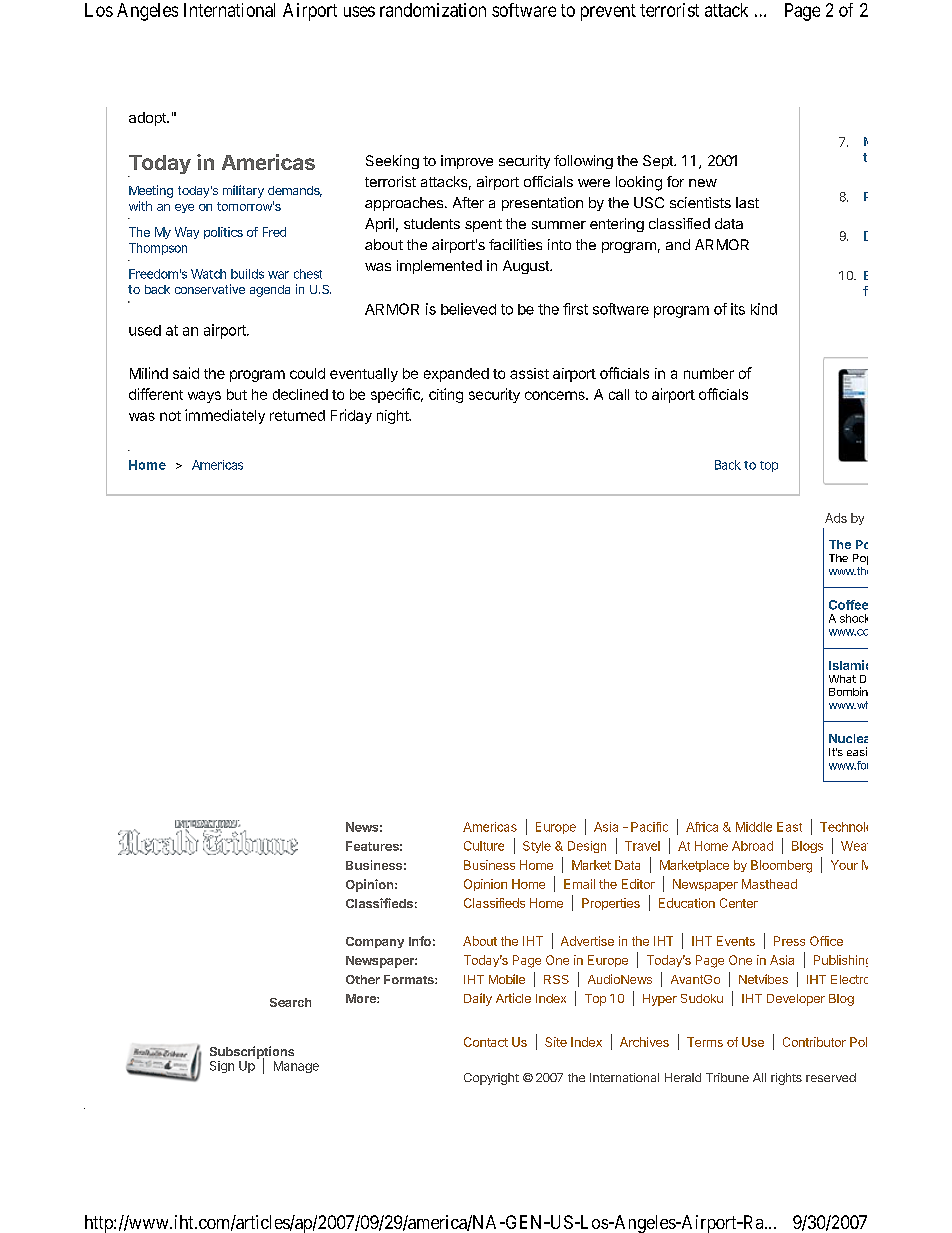 This screenshot has width=952, height=1233. Describe the element at coordinates (148, 119) in the screenshot. I see `adopt` at that location.
